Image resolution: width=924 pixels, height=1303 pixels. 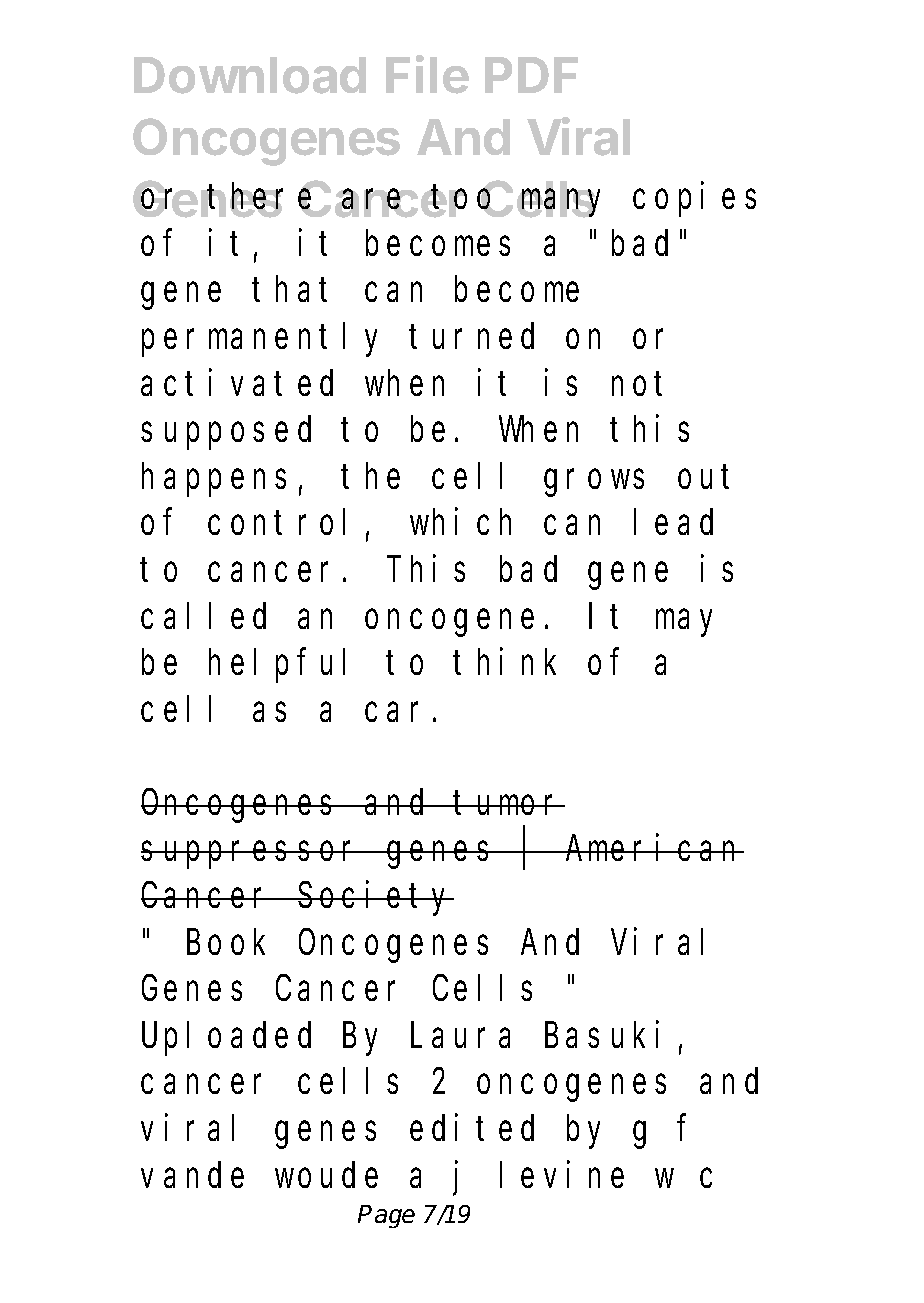 What do you see at coordinates (653, 848) in the screenshot?
I see `American` at bounding box center [653, 848].
